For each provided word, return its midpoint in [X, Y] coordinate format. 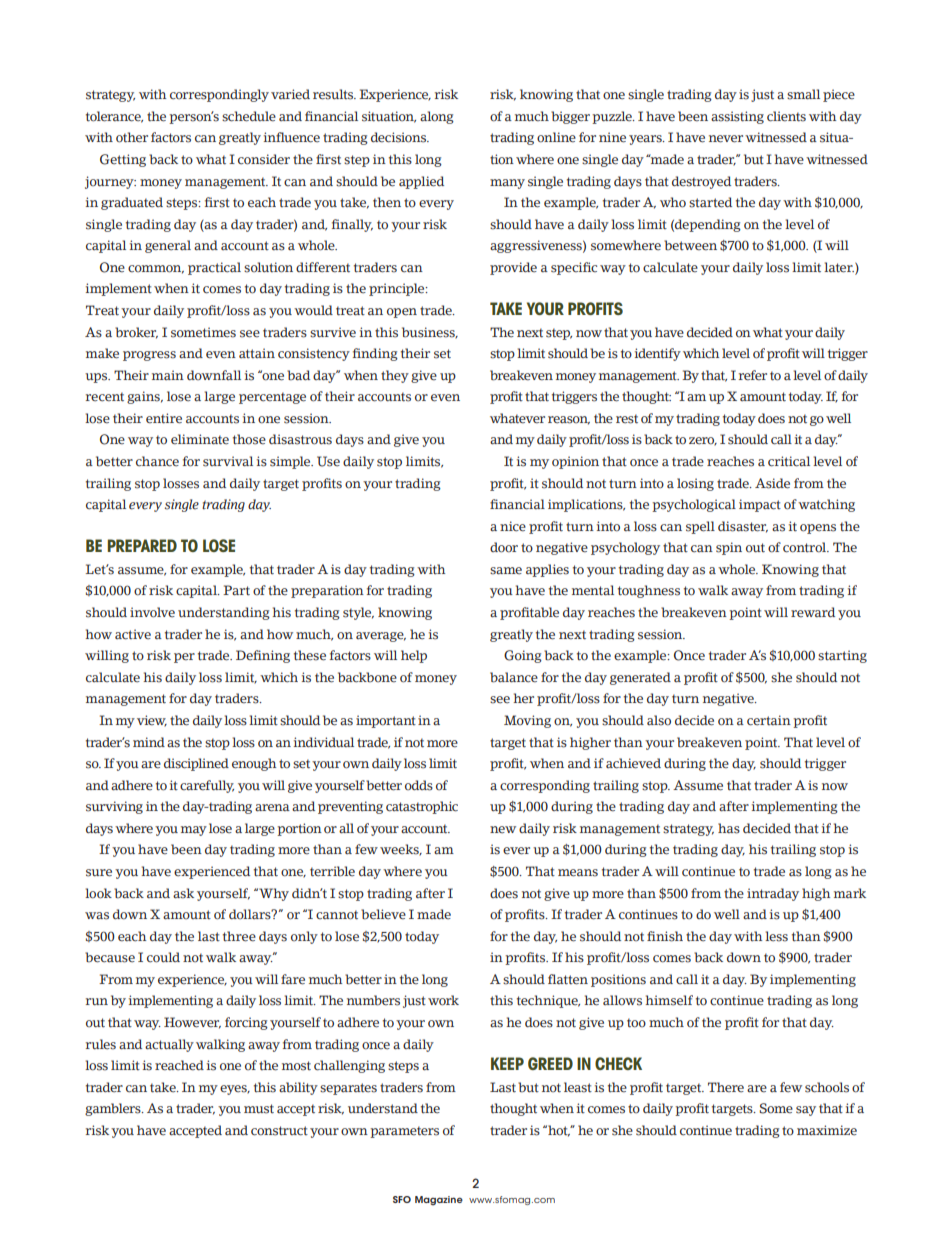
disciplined [196, 764]
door [504, 547]
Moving [527, 721]
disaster [743, 527]
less [776, 936]
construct [279, 1131]
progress [149, 356]
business [429, 333]
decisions [400, 137]
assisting [737, 117]
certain [769, 720]
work [443, 1000]
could [163, 957]
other [132, 137]
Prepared [142, 545]
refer [753, 375]
